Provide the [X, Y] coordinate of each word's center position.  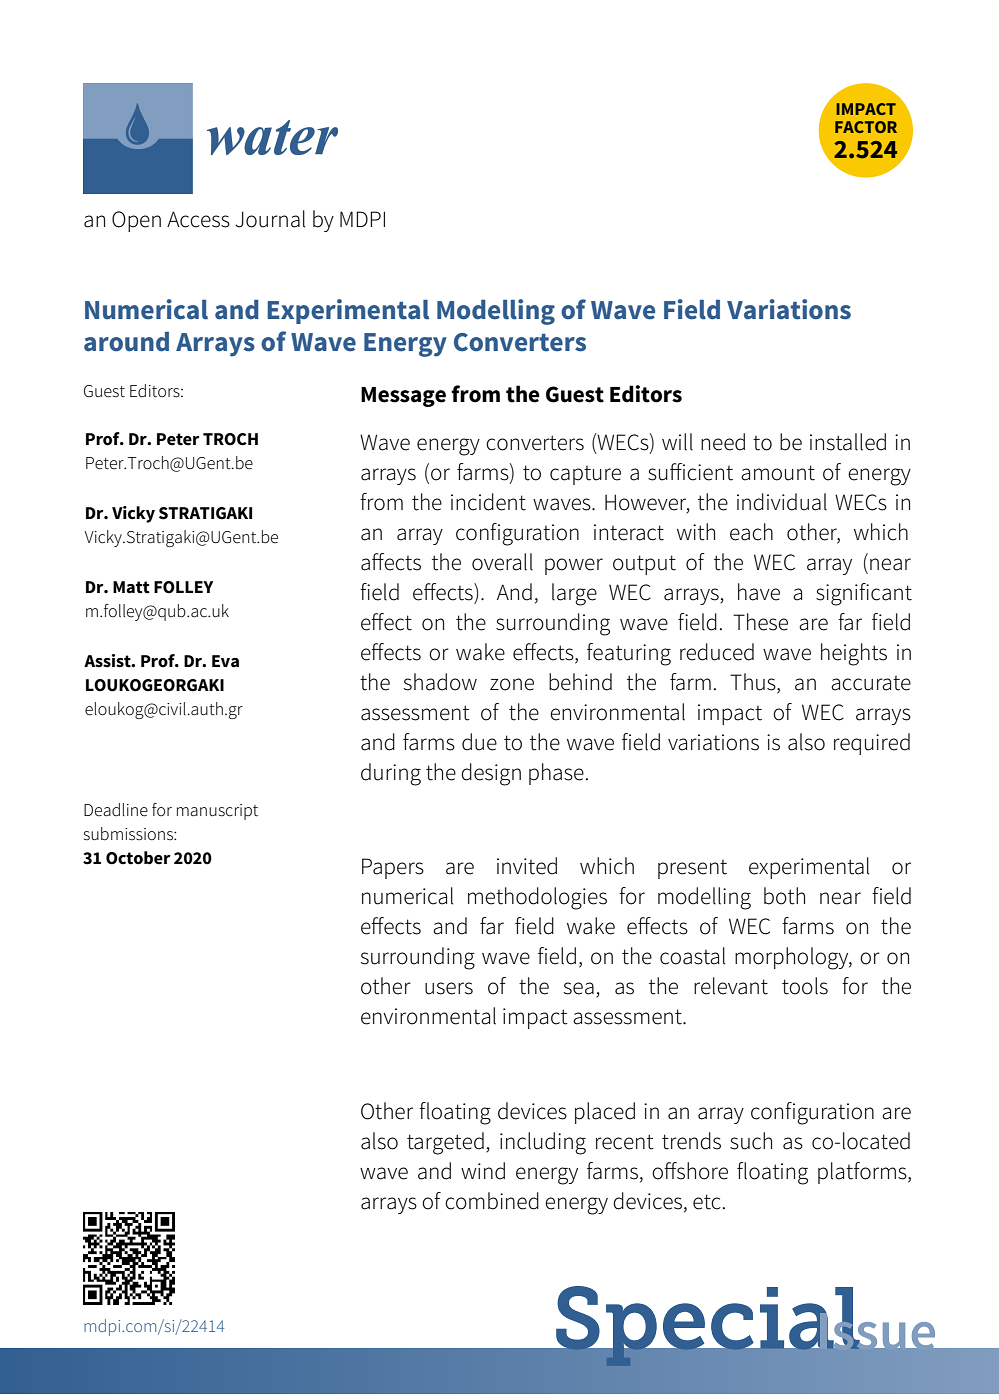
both [784, 896]
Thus [754, 682]
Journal [270, 219]
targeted [445, 1143]
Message [403, 397]
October [138, 858]
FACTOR [866, 127]
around [126, 342]
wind [483, 1171]
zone [512, 684]
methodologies [537, 898]
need [723, 442]
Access [198, 219]
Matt [131, 587]
